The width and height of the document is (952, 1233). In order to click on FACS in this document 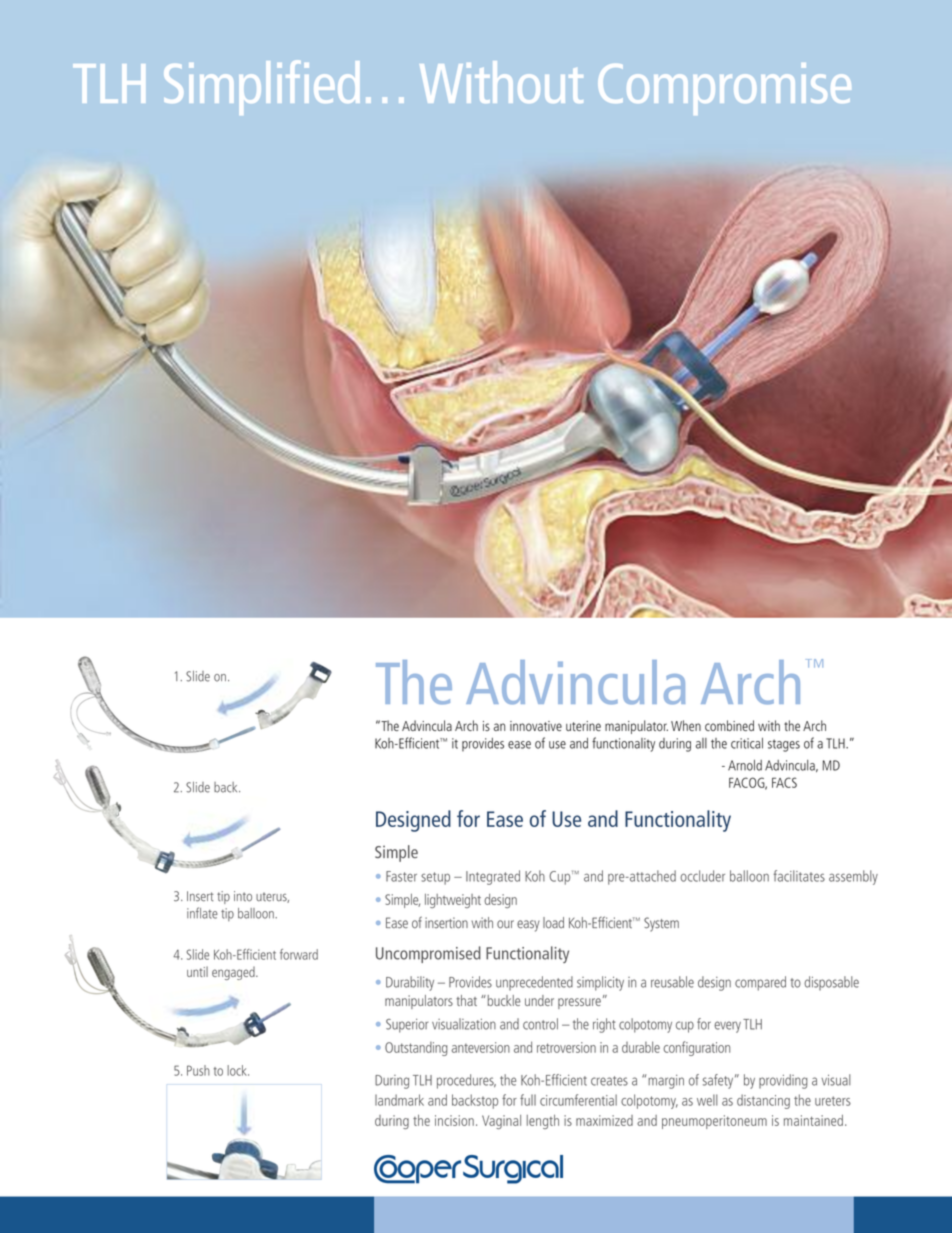, I will do `click(784, 782)`.
